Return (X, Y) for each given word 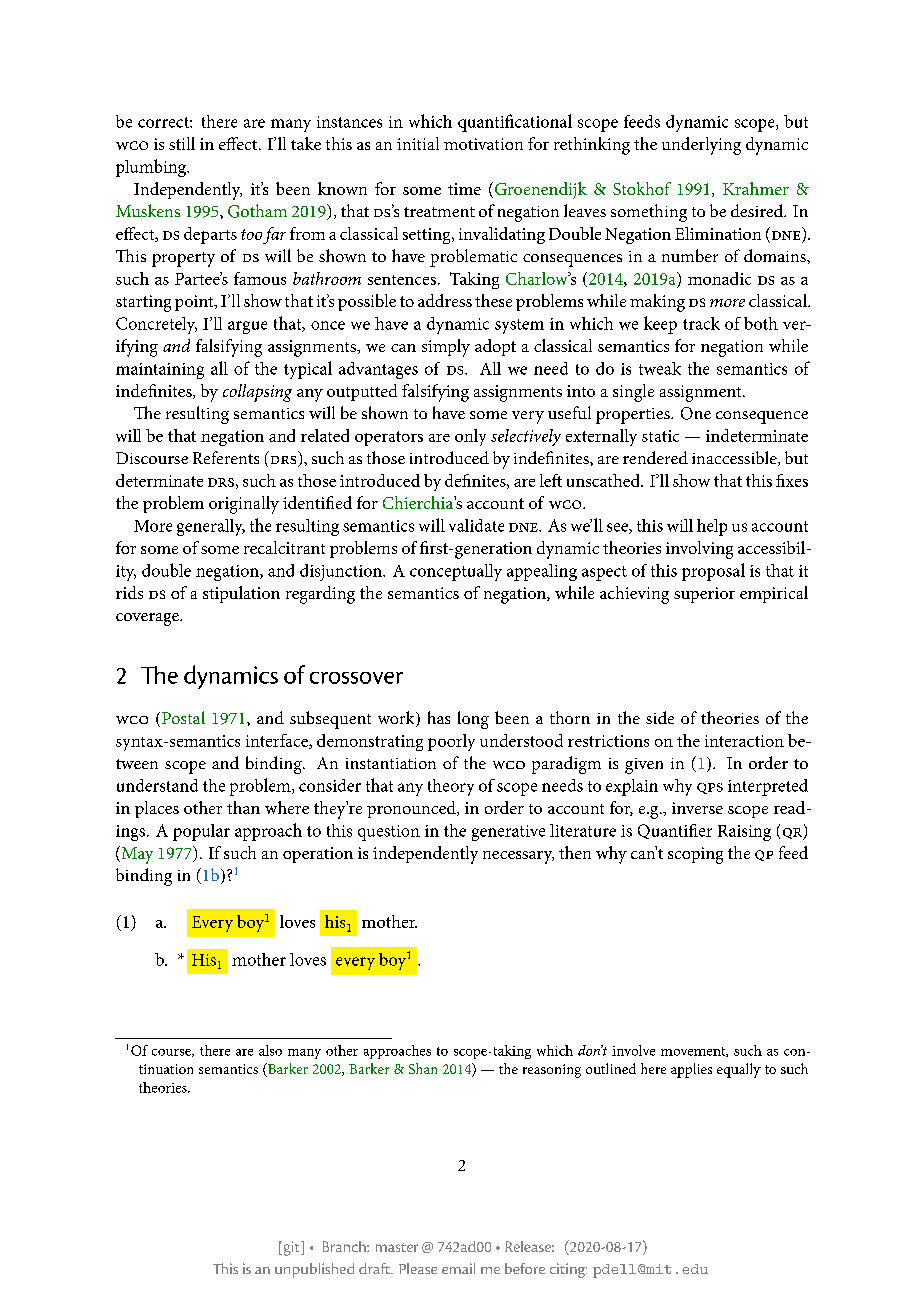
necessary (518, 857)
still (182, 143)
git (291, 1248)
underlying (701, 146)
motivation (483, 144)
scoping (695, 855)
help (712, 527)
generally (211, 527)
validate (476, 525)
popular (201, 832)
